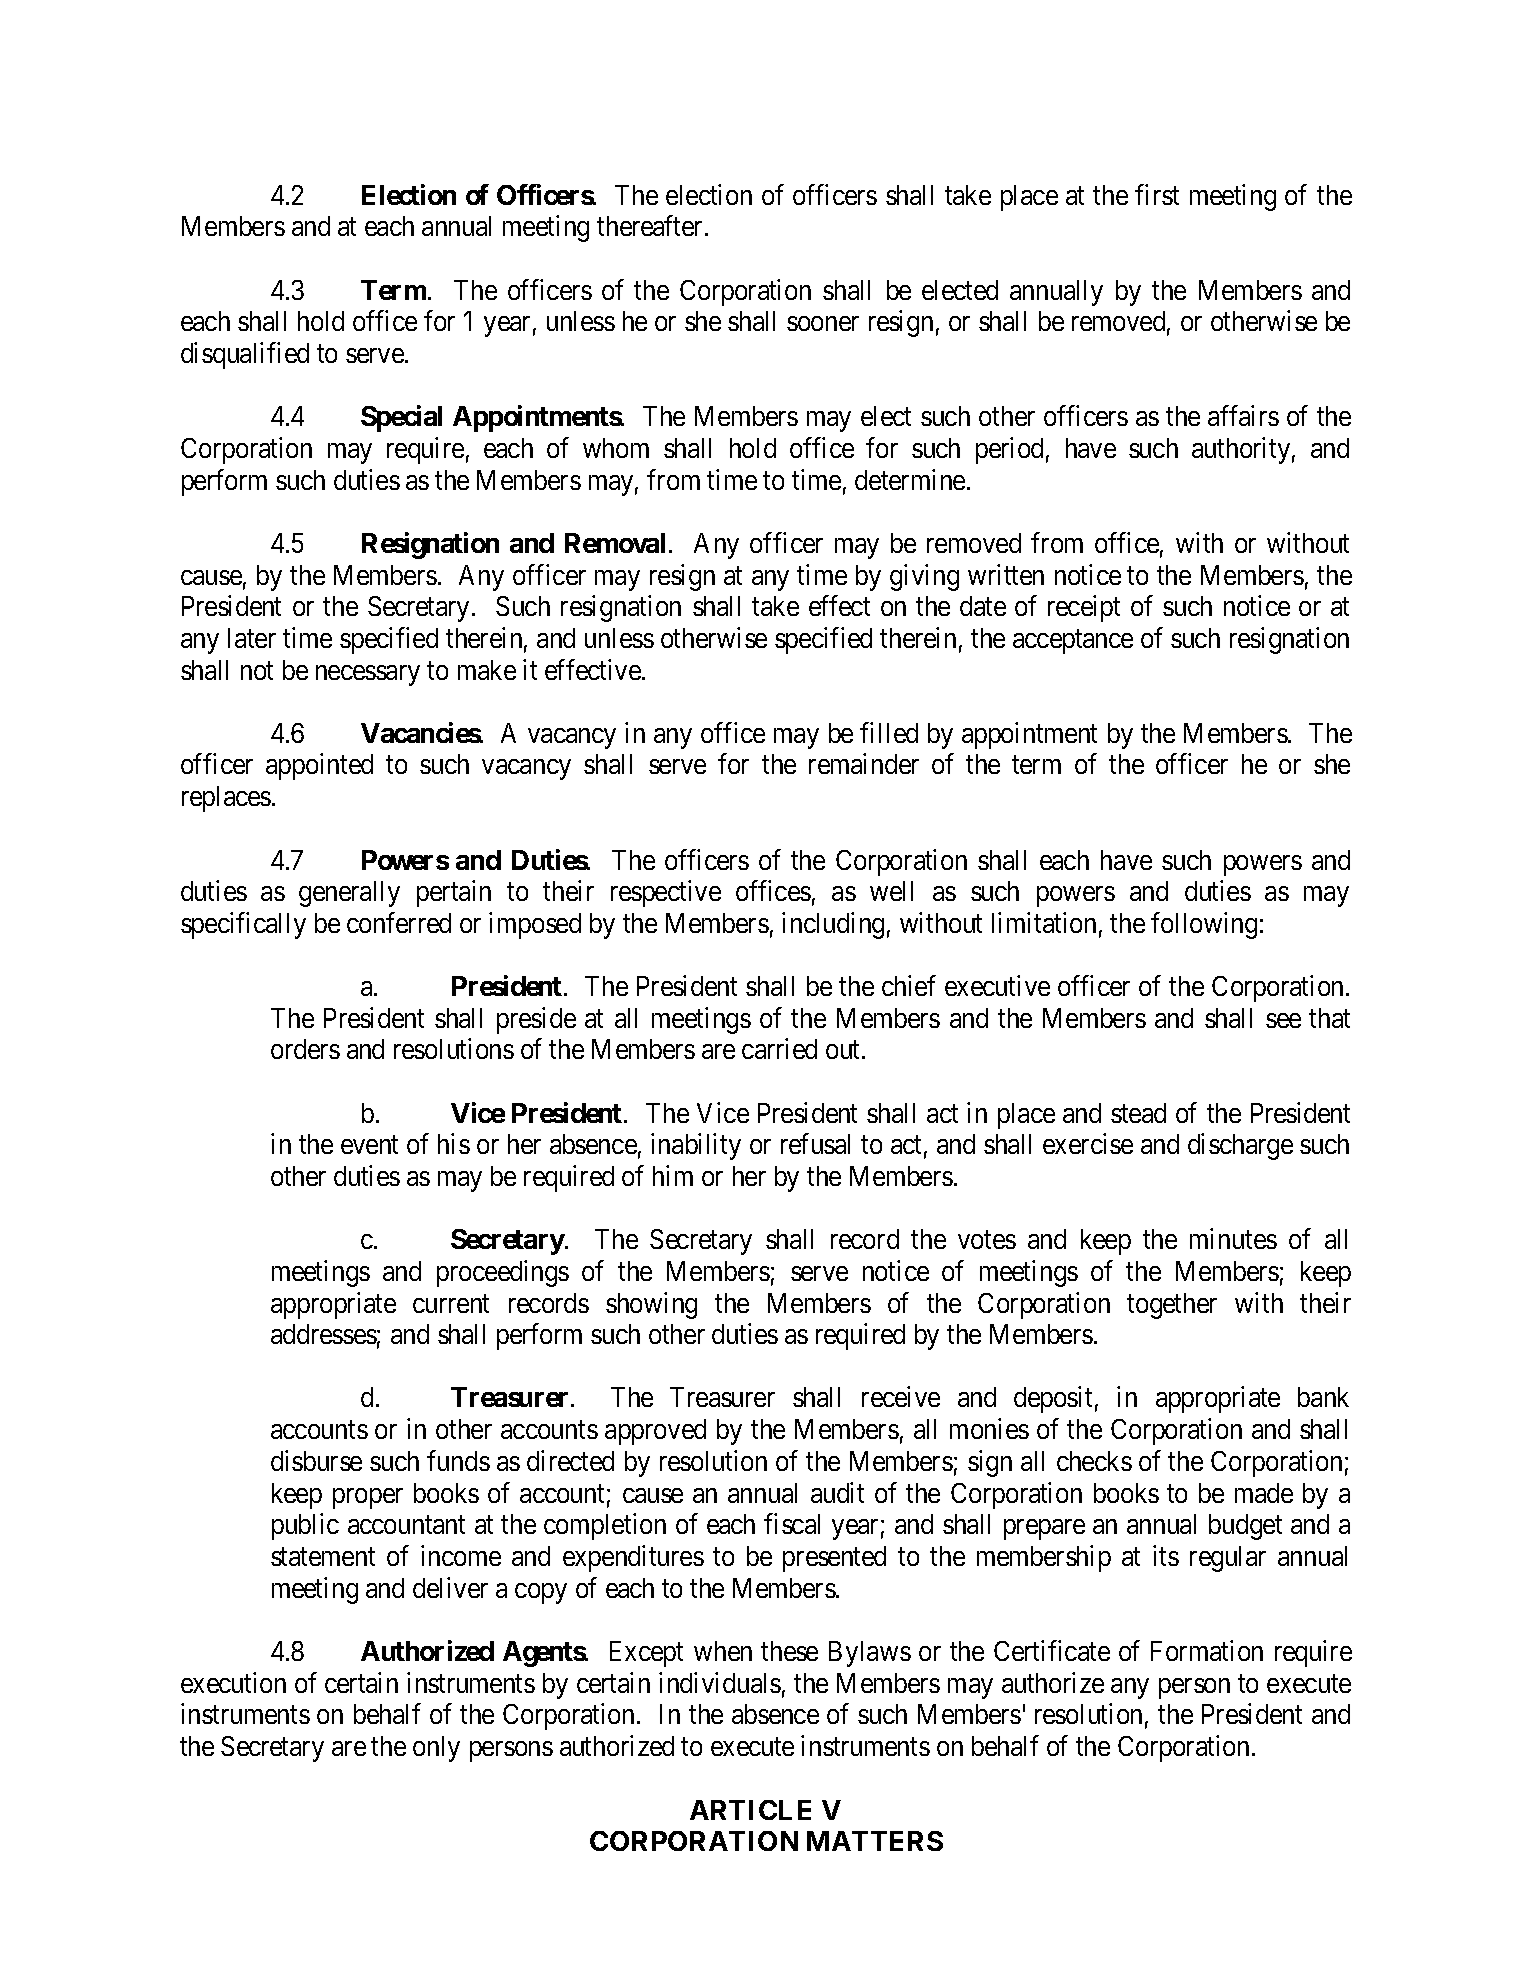 This image has width=1531, height=1982. I want to click on sooner, so click(823, 324).
